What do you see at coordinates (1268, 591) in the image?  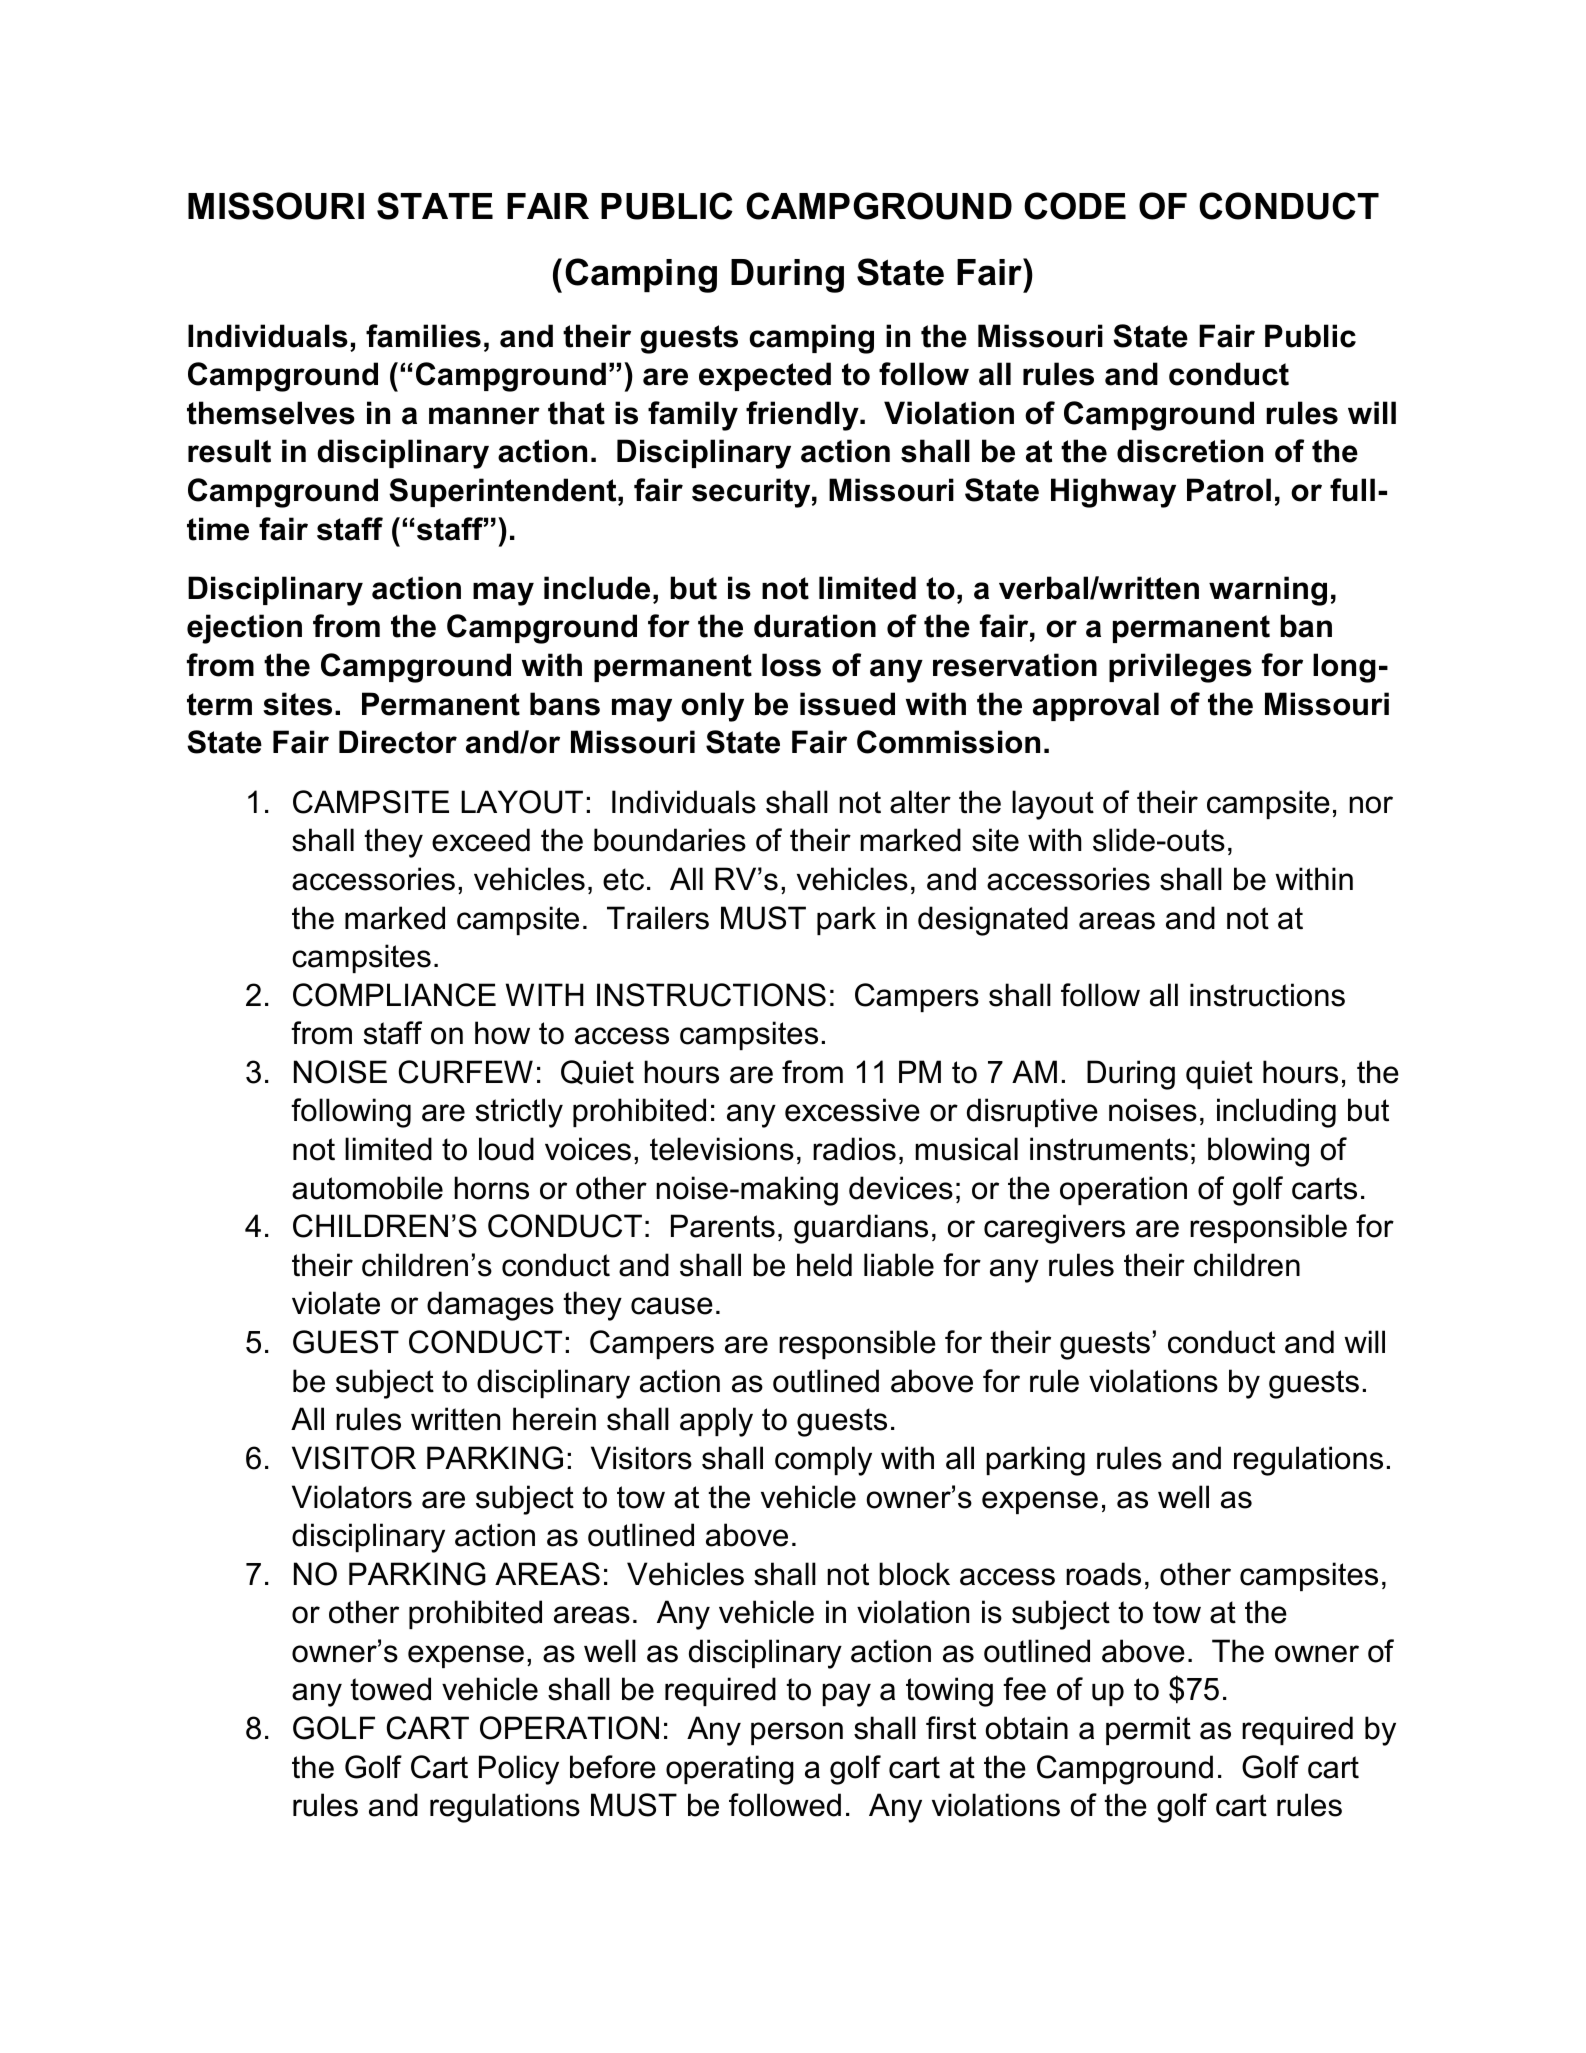 I see `warning` at bounding box center [1268, 591].
